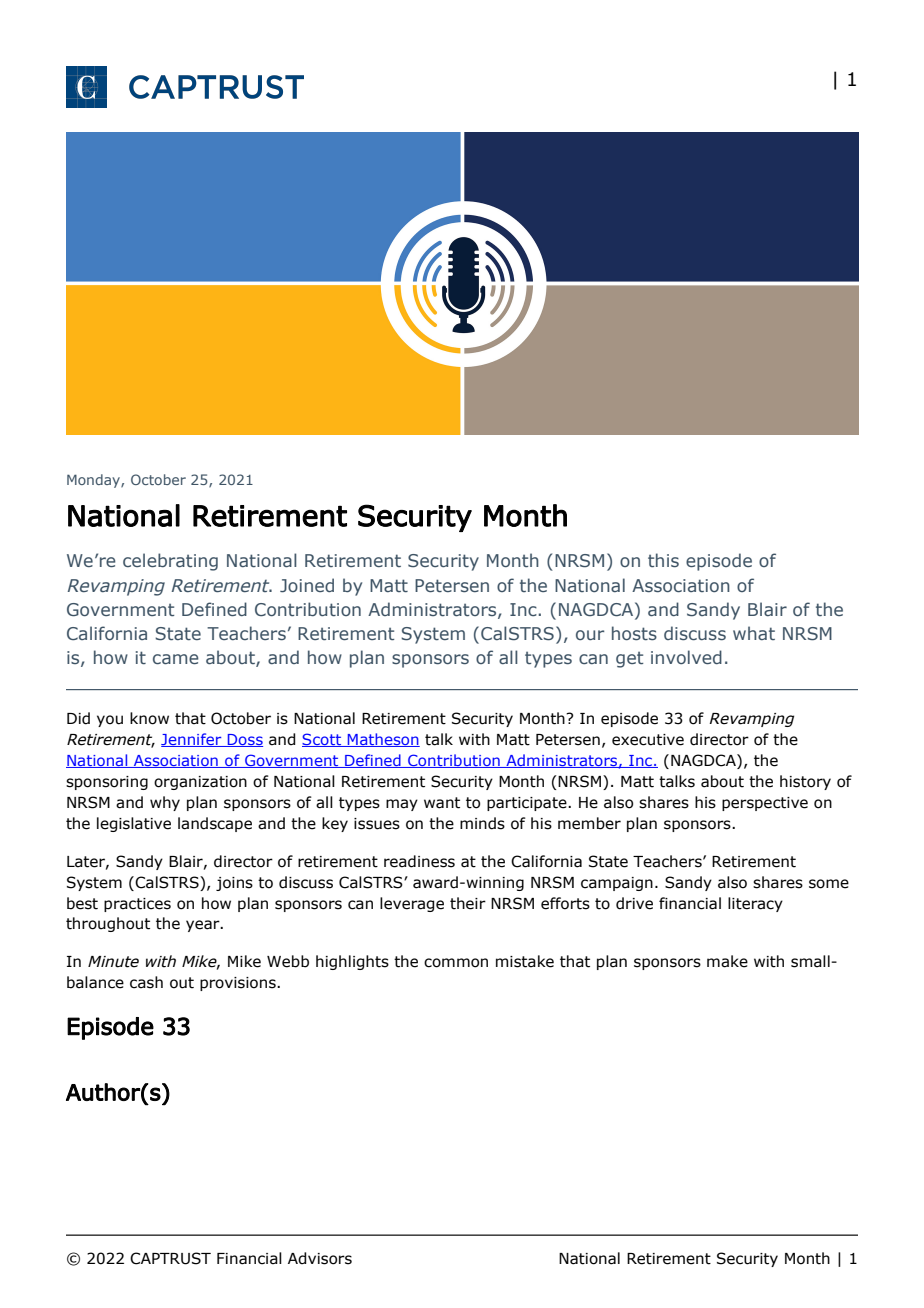 The height and width of the screenshot is (1308, 924). Describe the element at coordinates (419, 861) in the screenshot. I see `readiness` at that location.
